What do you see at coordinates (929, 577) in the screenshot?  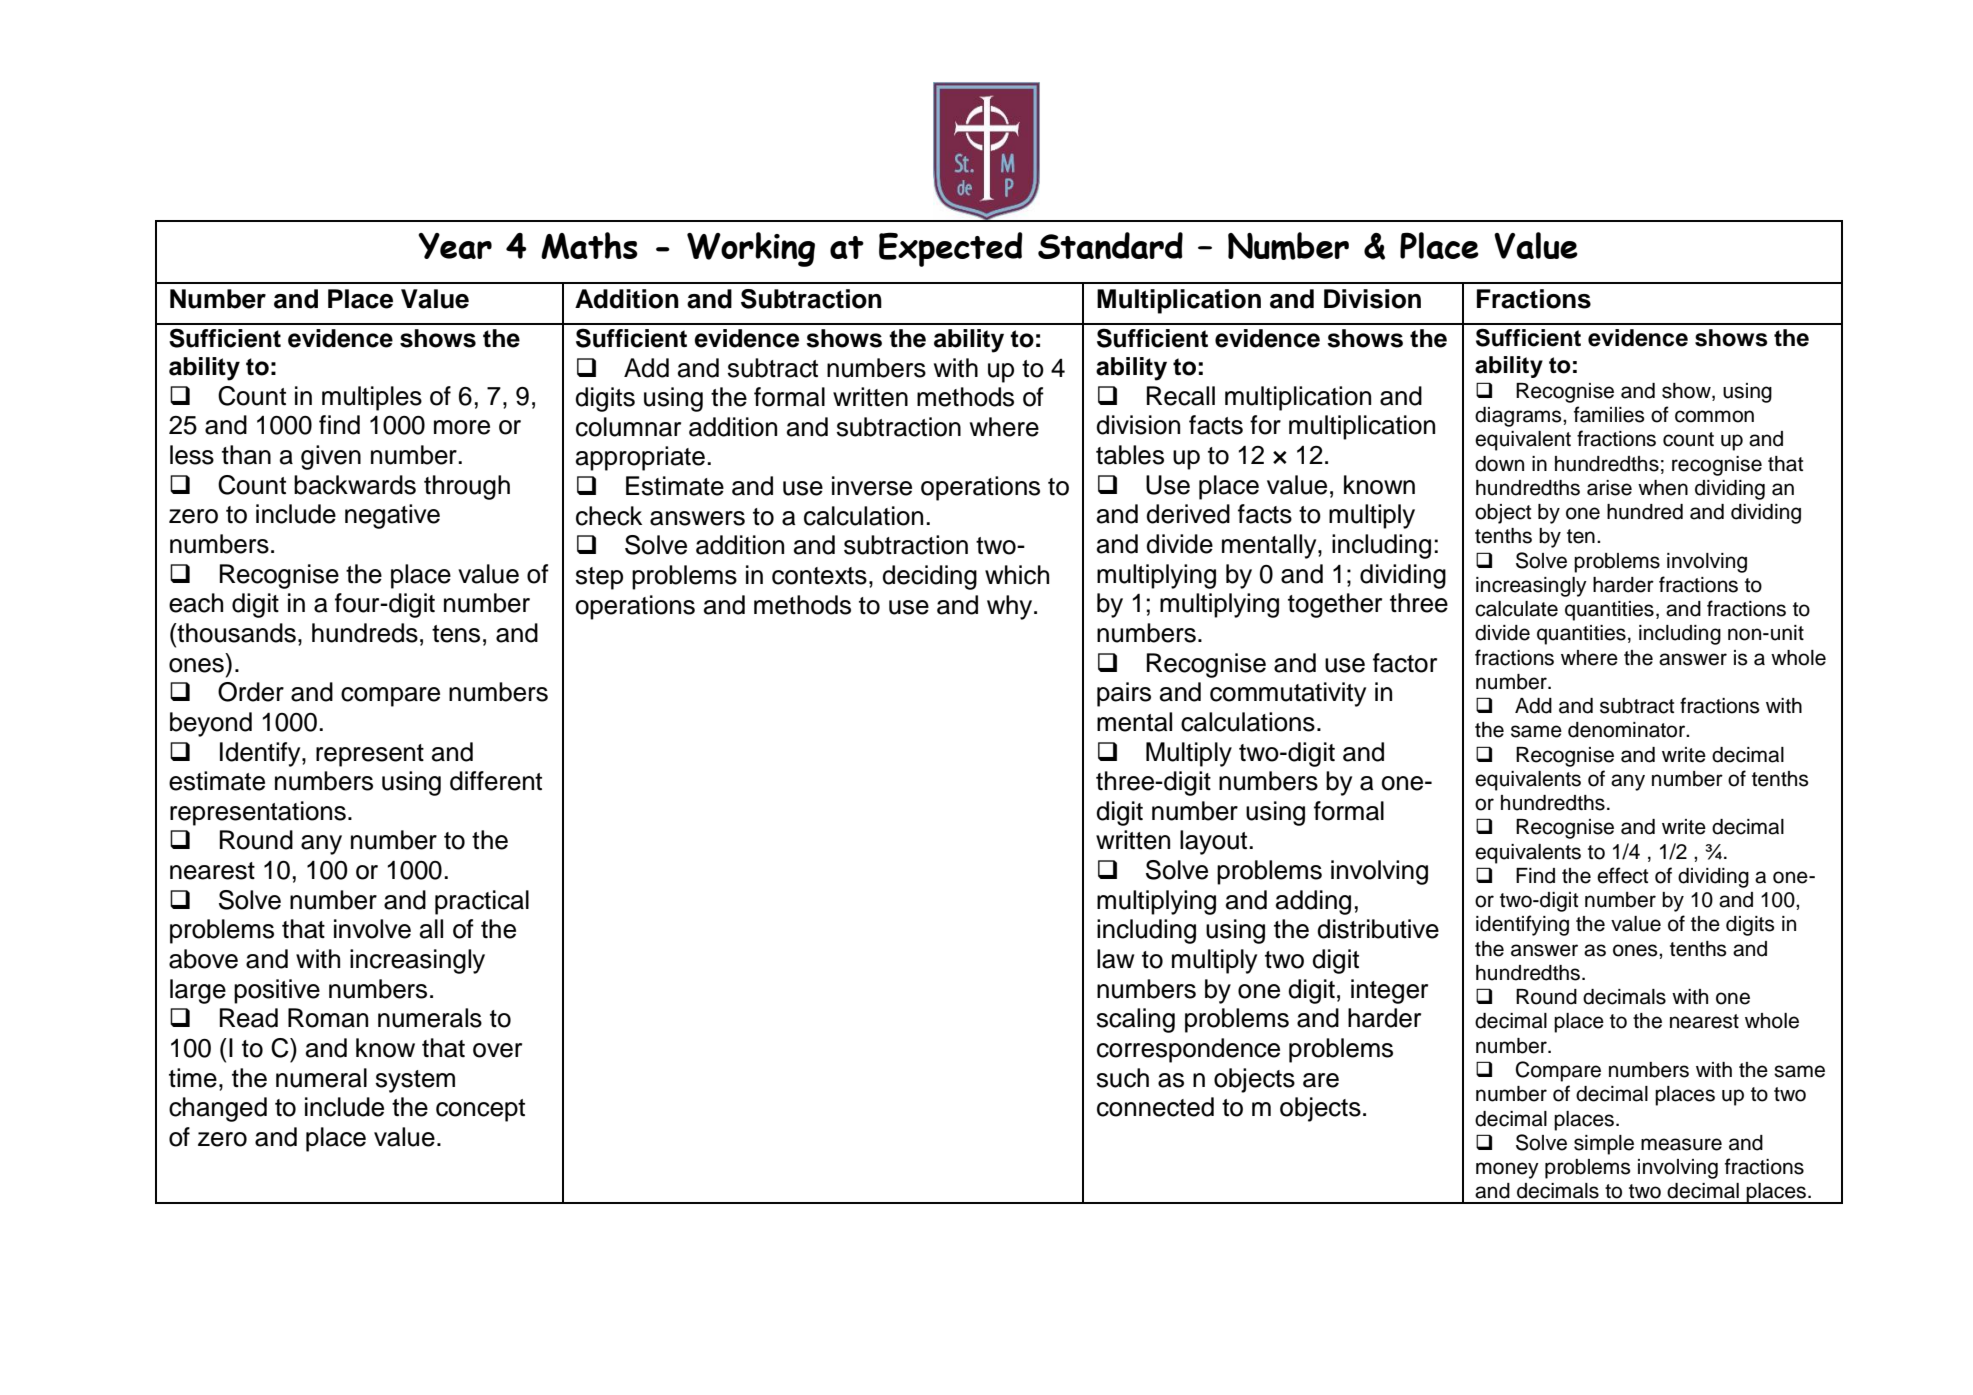 I see `deciding` at bounding box center [929, 577].
